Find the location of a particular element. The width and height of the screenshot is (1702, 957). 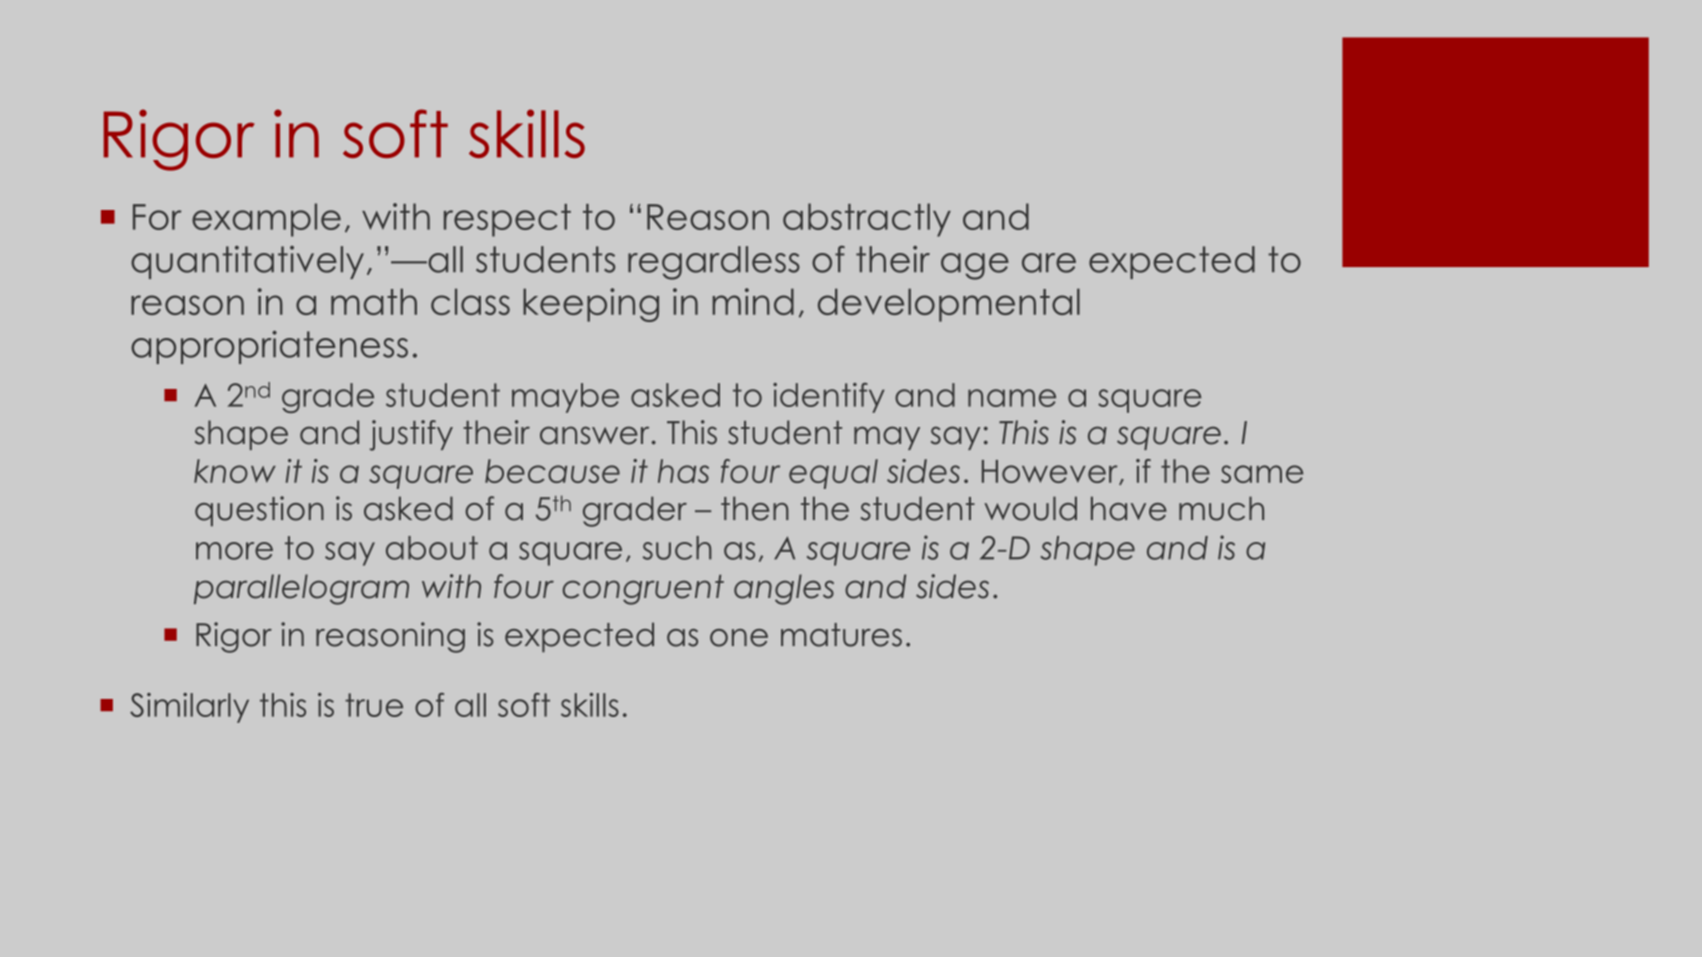

example is located at coordinates (266, 220).
